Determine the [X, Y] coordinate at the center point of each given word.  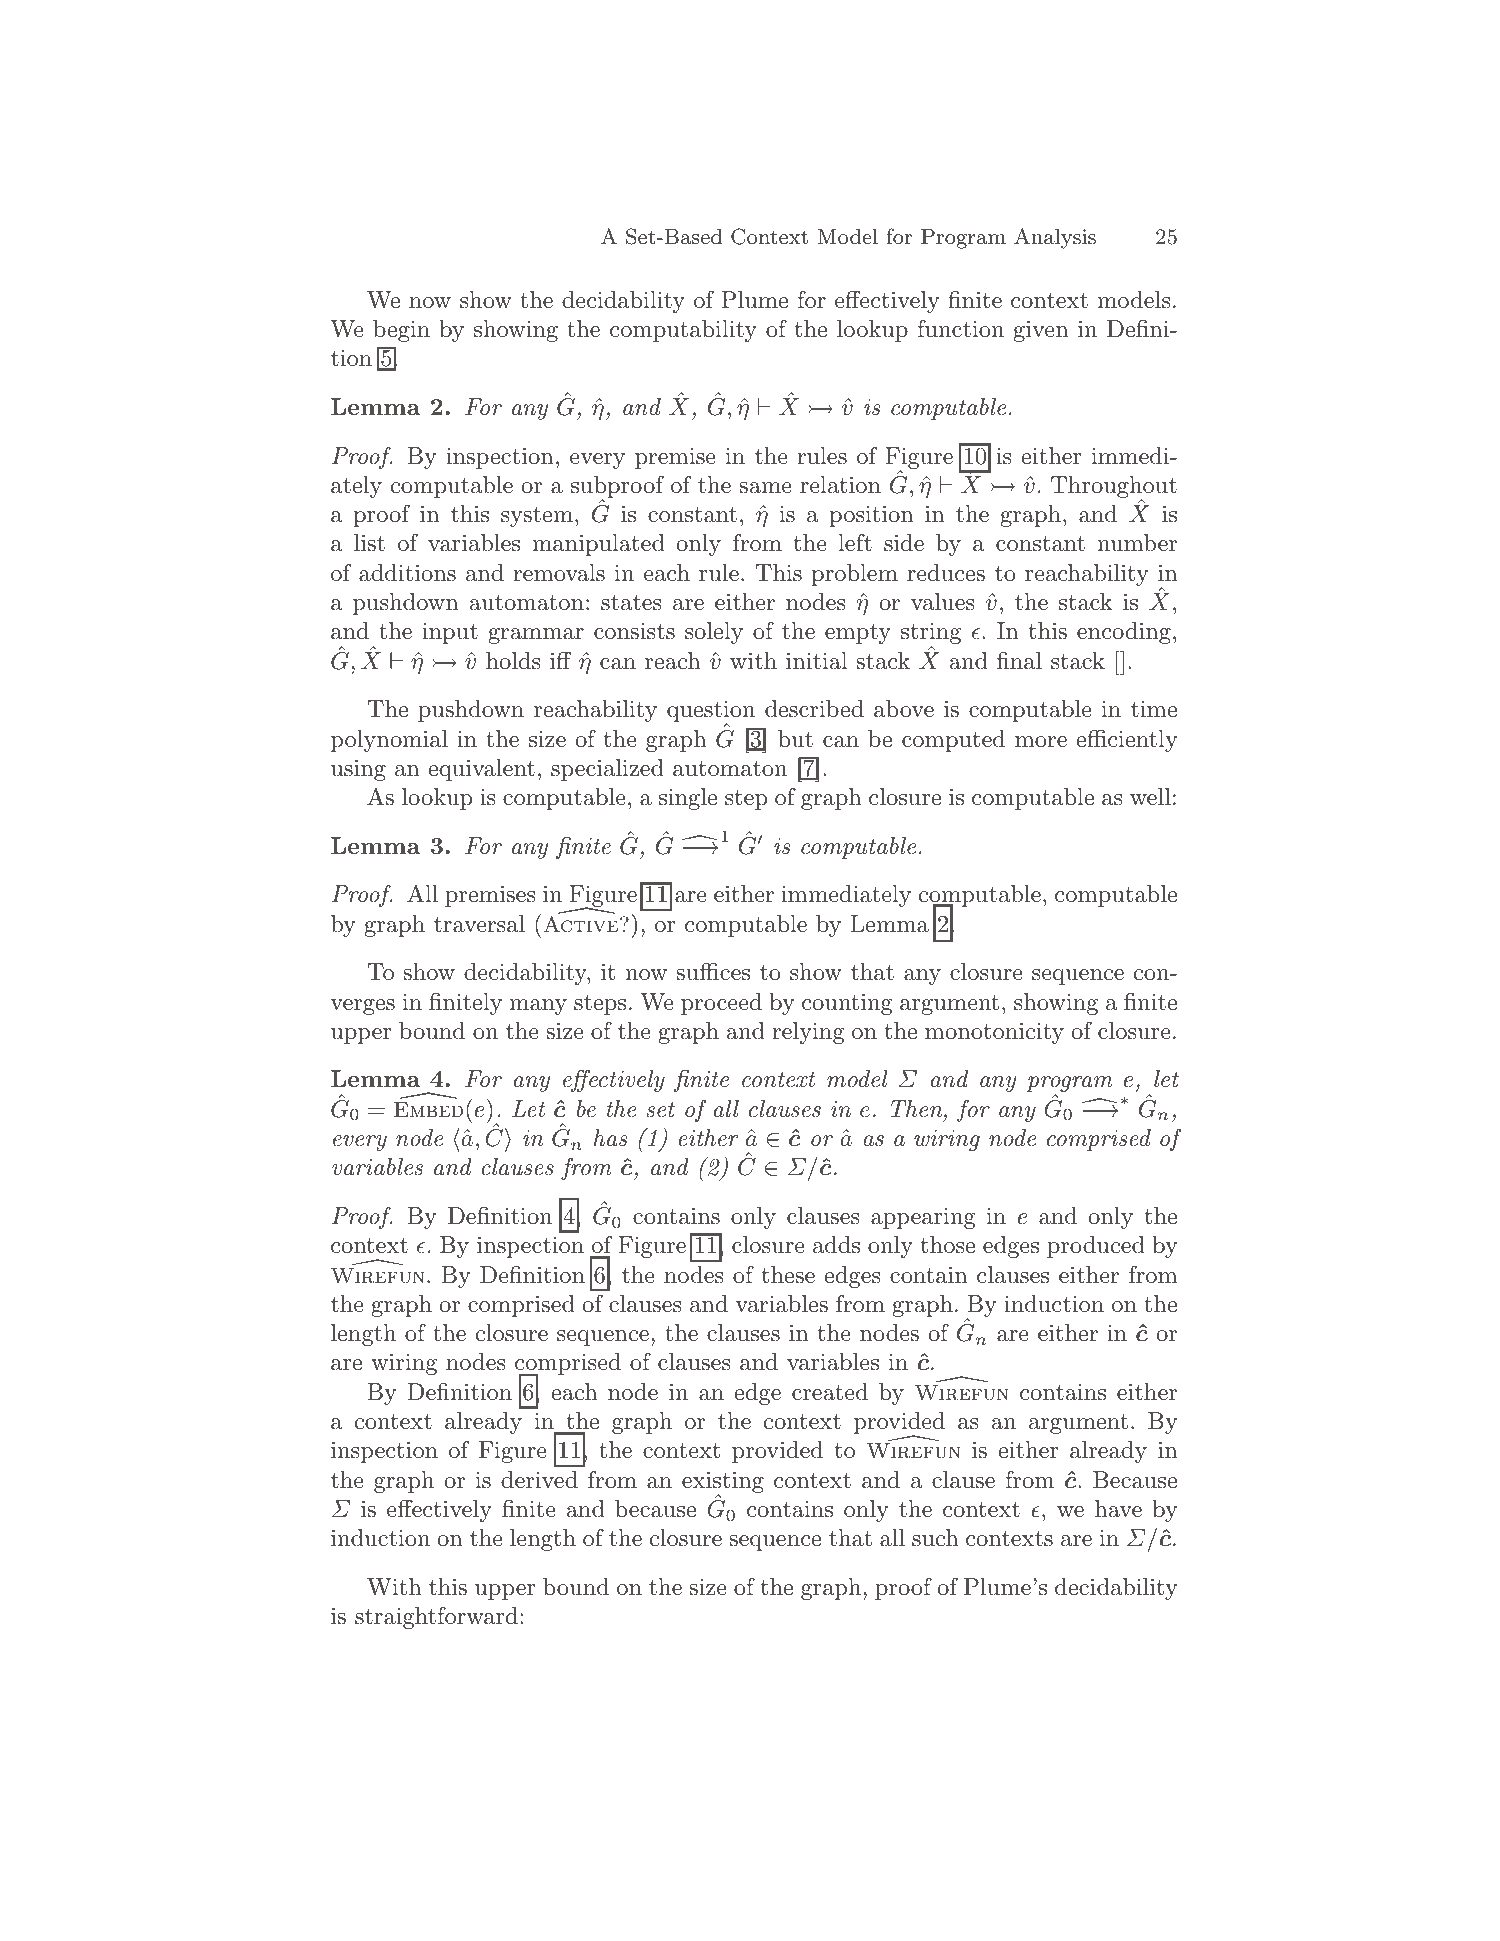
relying [808, 1033]
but [795, 739]
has [610, 1138]
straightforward [436, 1618]
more [1041, 742]
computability [683, 331]
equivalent [481, 770]
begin [401, 331]
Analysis [1055, 238]
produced [1096, 1247]
